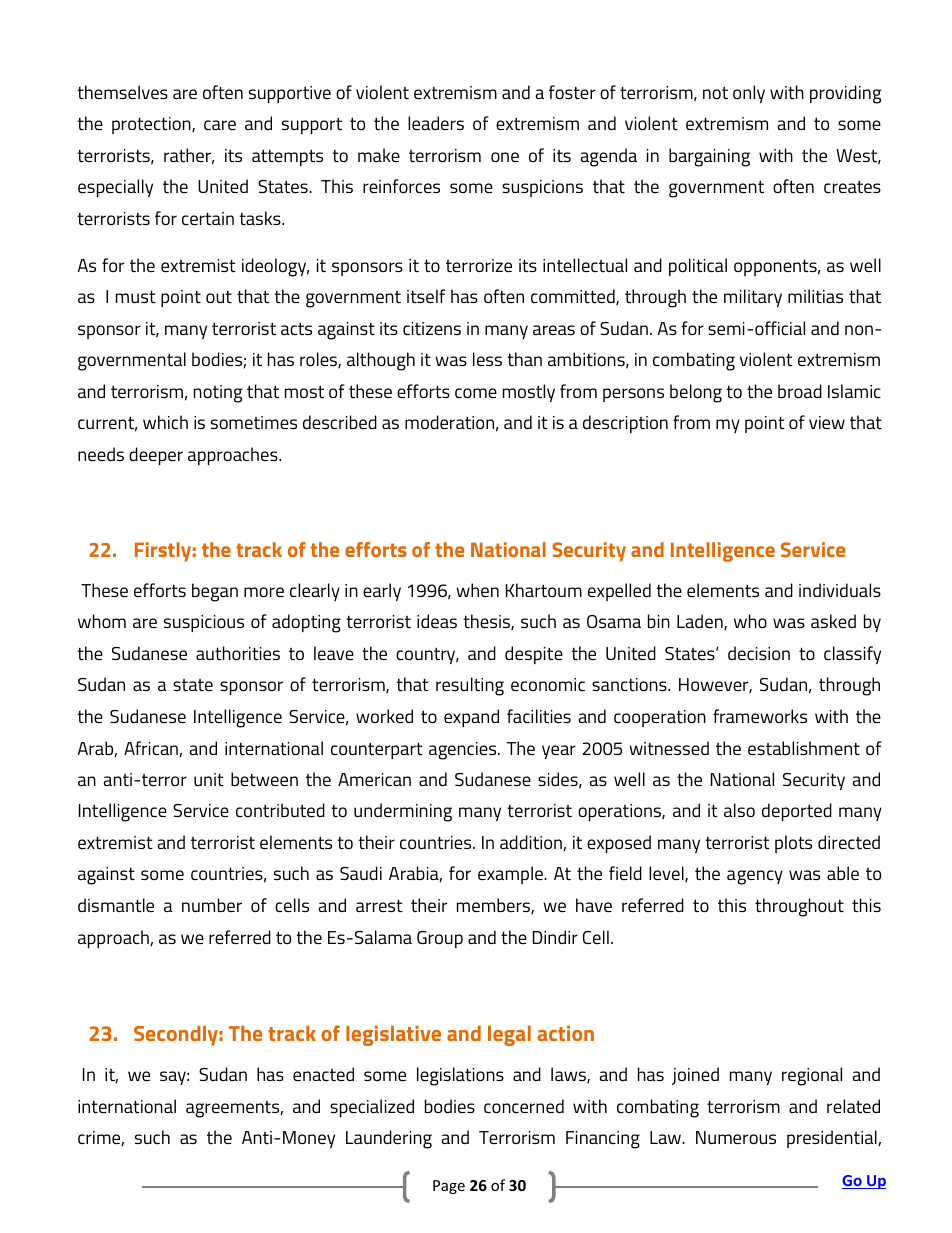 The width and height of the screenshot is (952, 1233). Describe the element at coordinates (436, 123) in the screenshot. I see `leaders` at that location.
